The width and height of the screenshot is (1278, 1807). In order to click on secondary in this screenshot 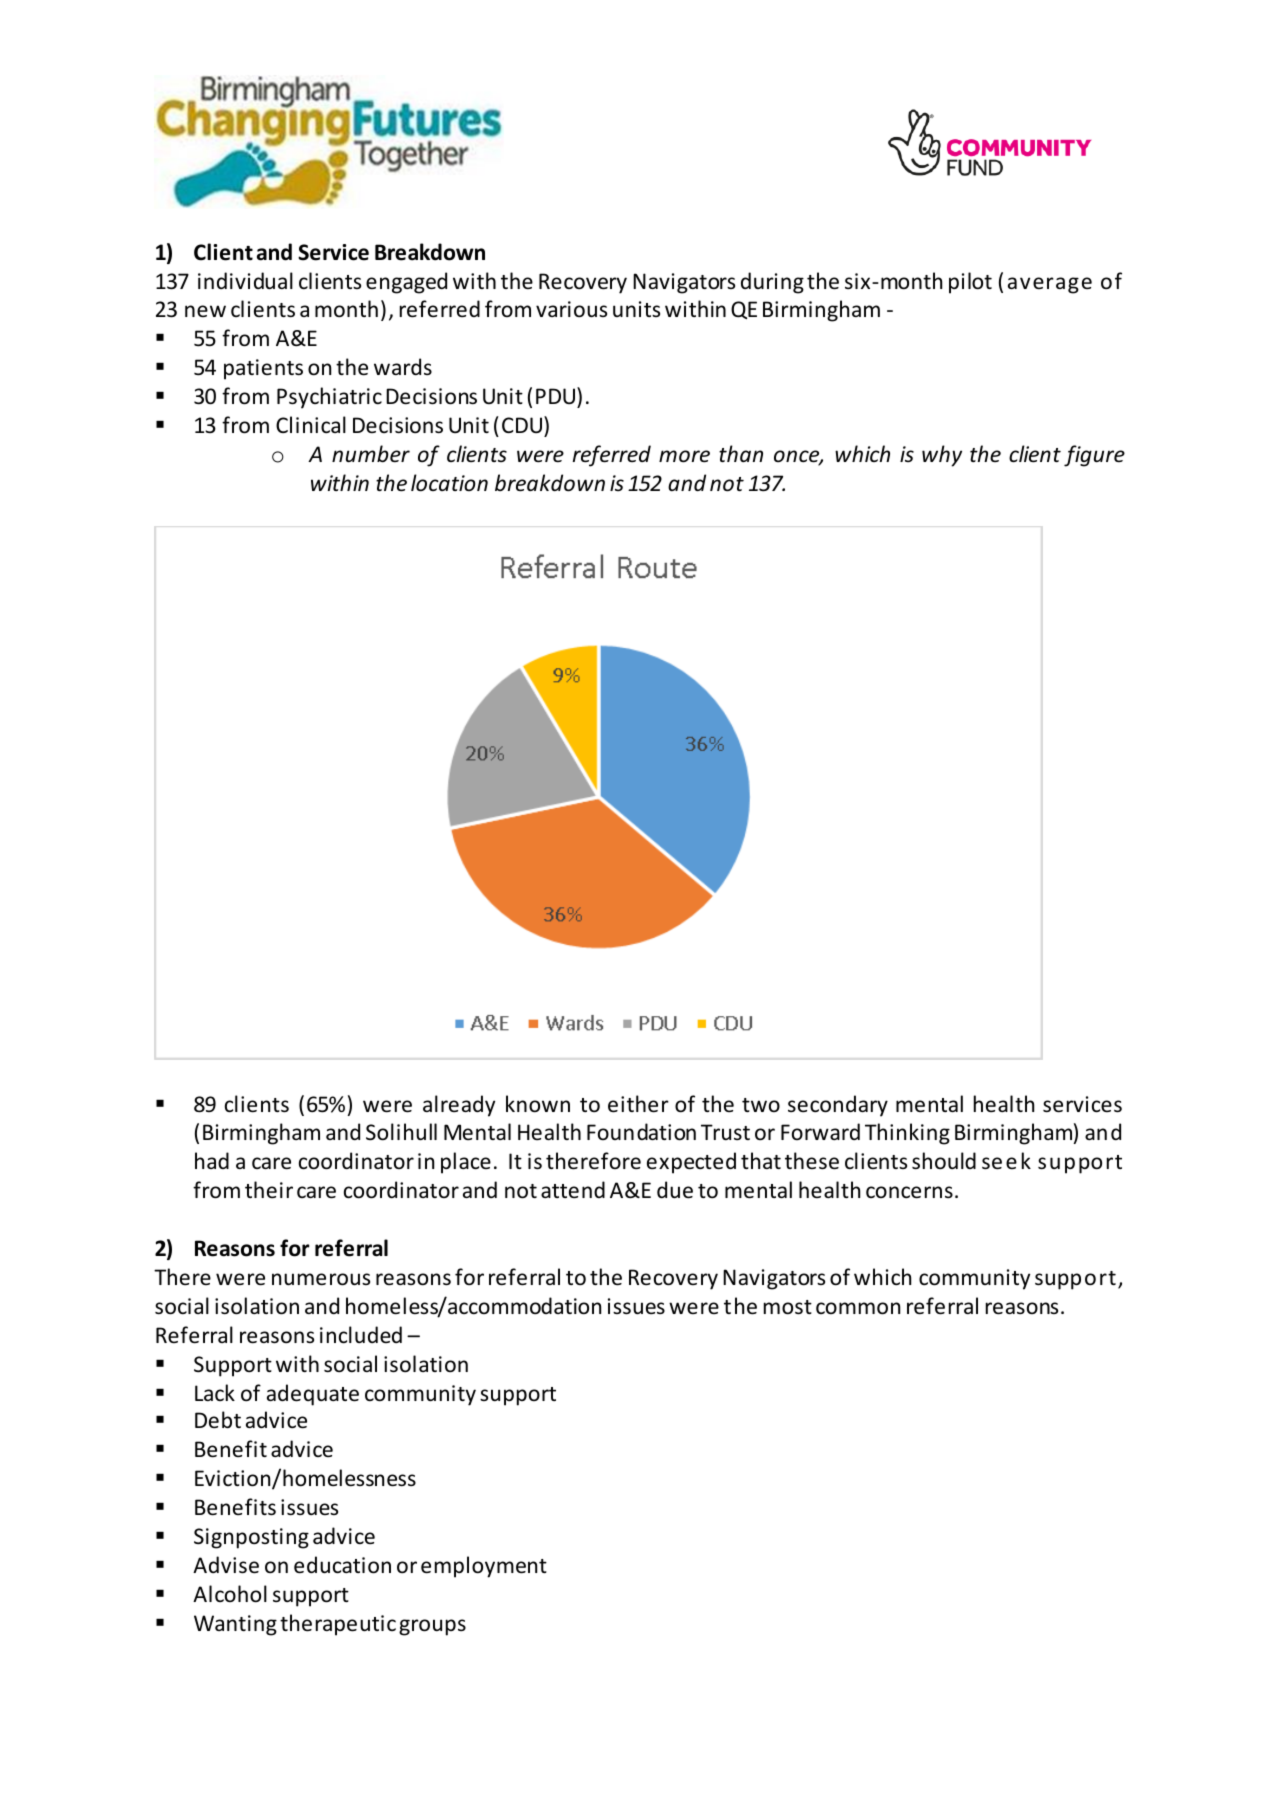, I will do `click(838, 1106)`.
